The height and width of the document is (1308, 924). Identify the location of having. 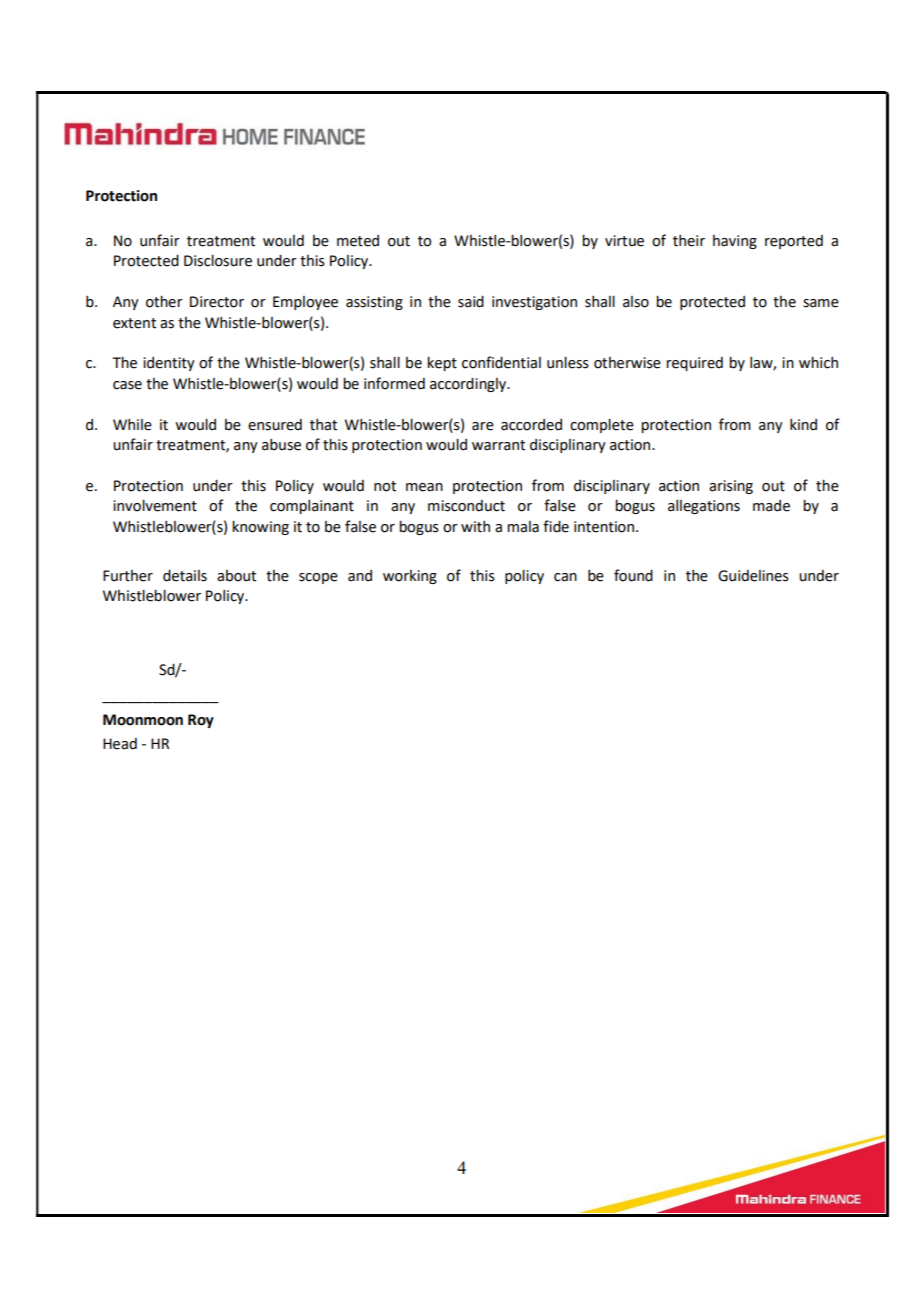
(735, 242).
